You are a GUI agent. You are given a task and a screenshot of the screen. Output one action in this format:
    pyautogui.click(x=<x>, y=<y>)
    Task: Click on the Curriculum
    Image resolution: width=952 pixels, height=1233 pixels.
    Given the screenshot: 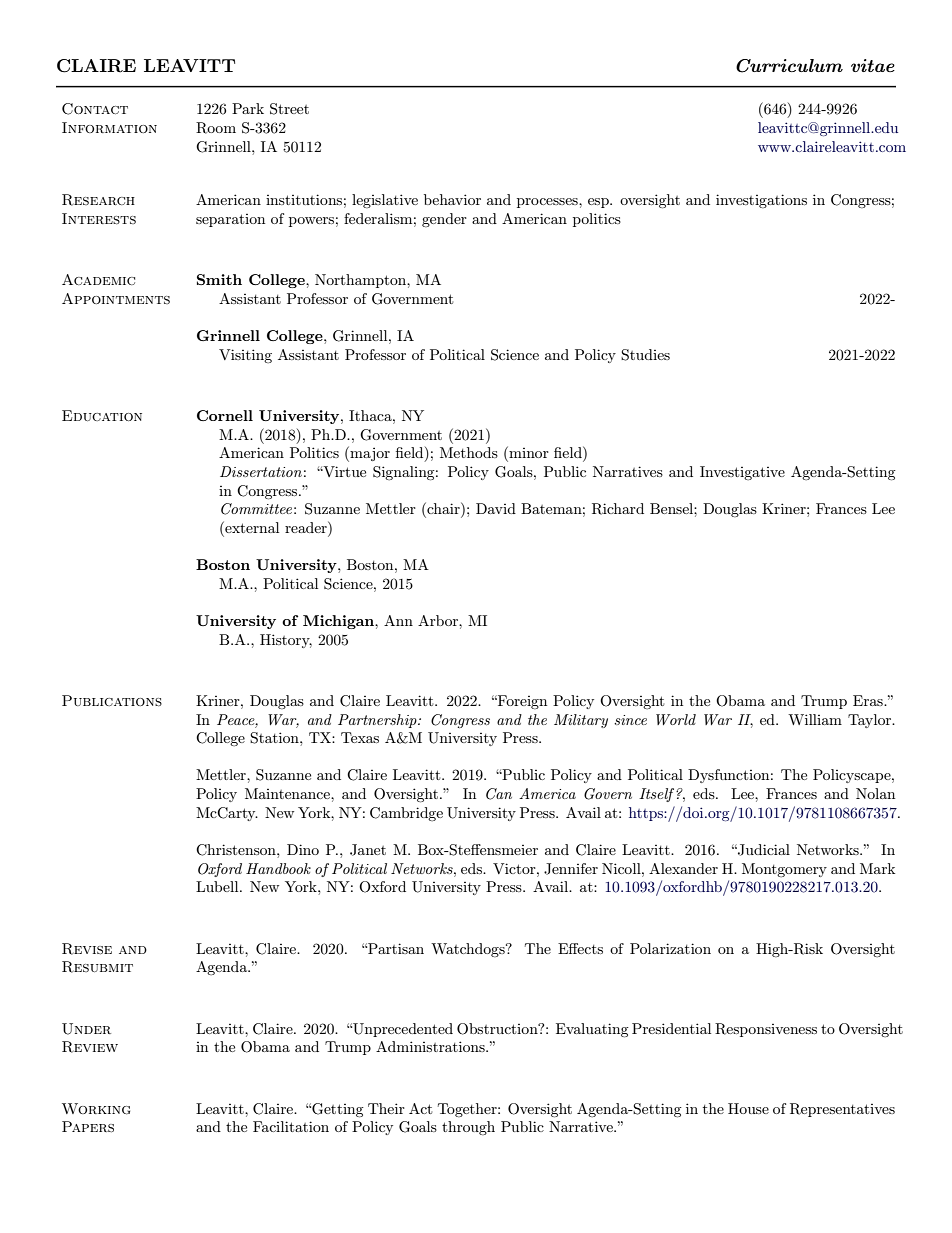 What is the action you would take?
    pyautogui.click(x=789, y=66)
